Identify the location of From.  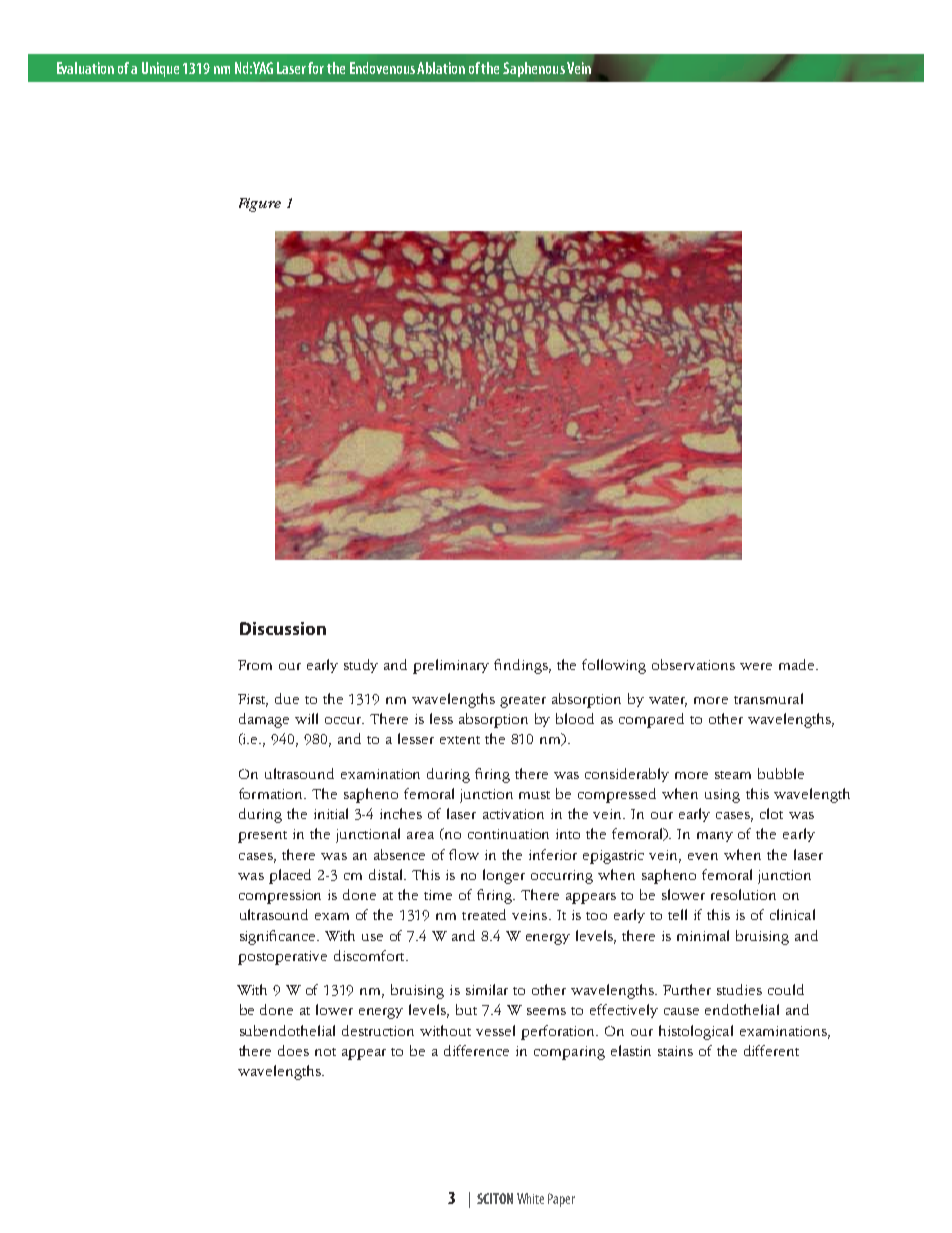
(255, 665).
